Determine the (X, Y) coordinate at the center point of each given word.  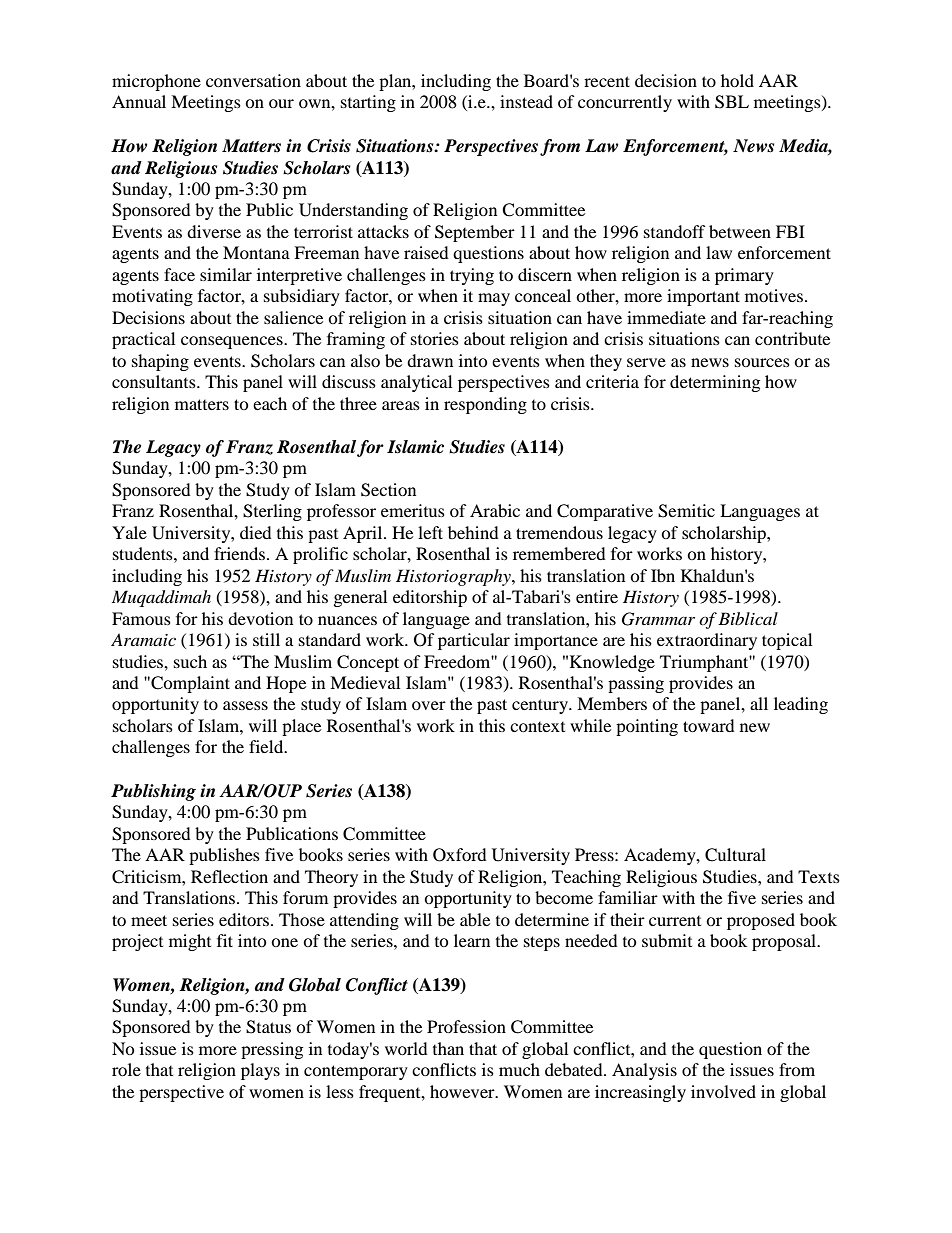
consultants (155, 381)
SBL (732, 102)
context (537, 727)
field (267, 746)
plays (260, 1071)
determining (715, 383)
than (448, 1048)
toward (709, 725)
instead (526, 101)
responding (485, 405)
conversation (253, 80)
